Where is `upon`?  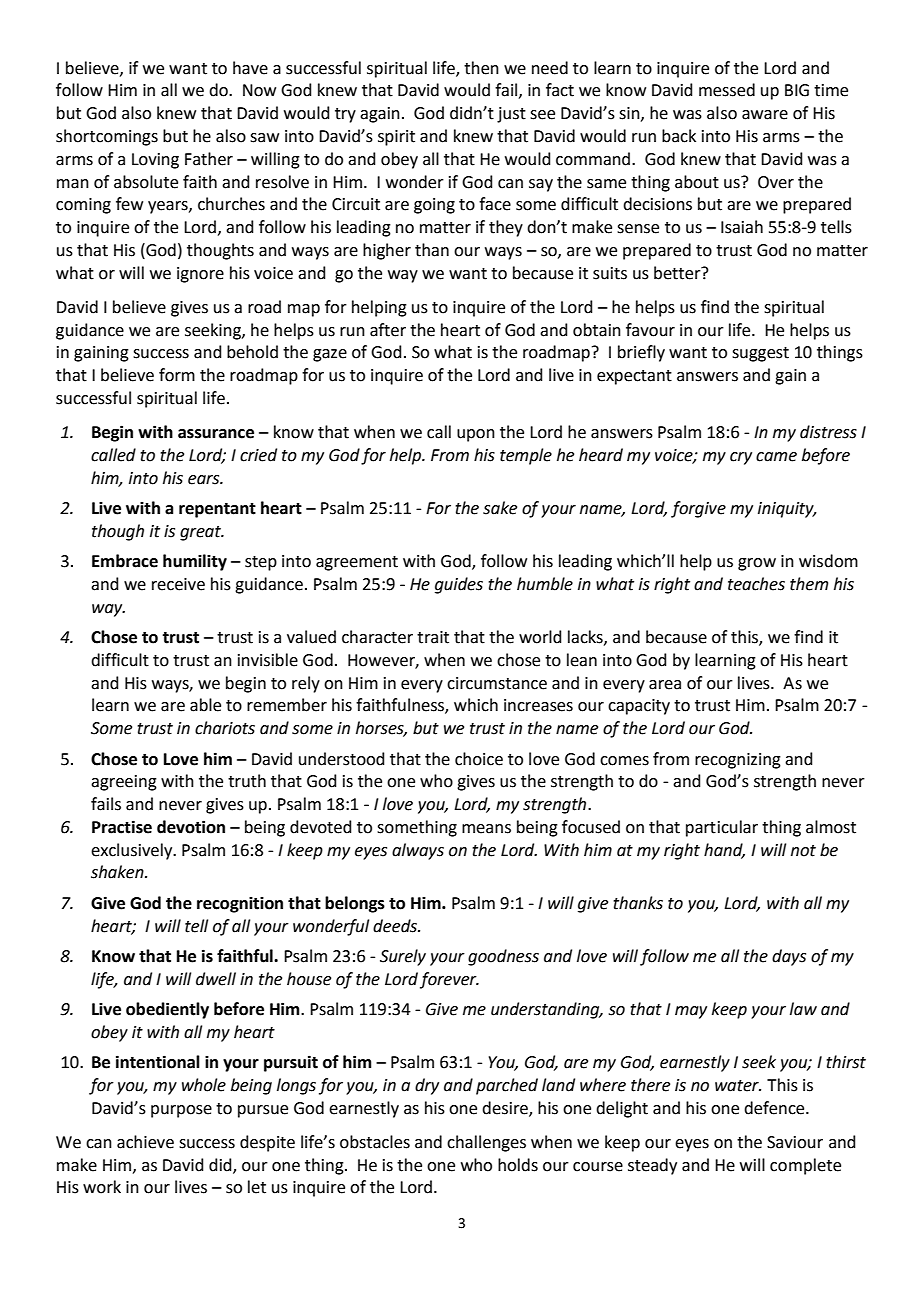
upon is located at coordinates (476, 435).
